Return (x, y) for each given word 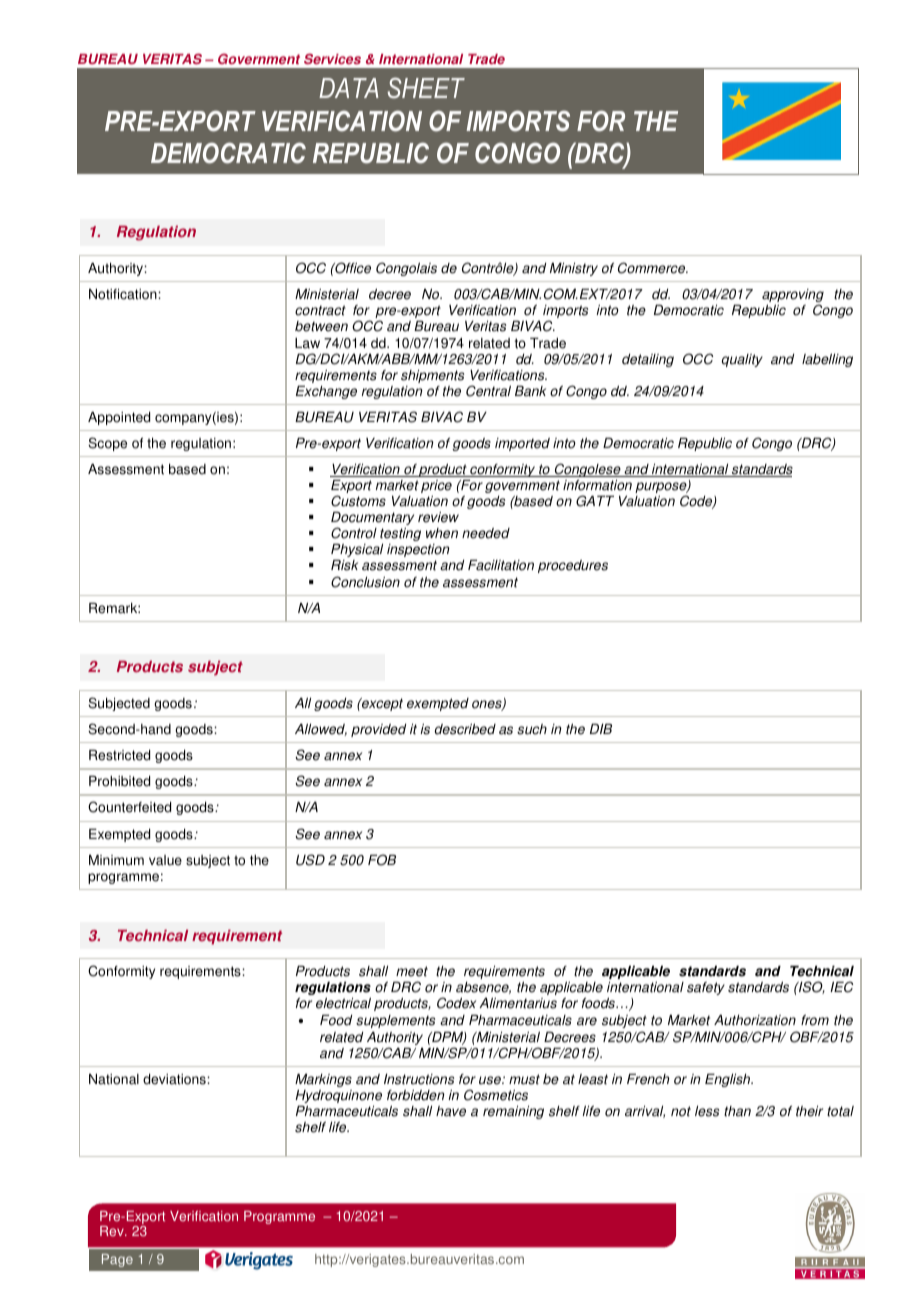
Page (117, 1260)
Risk (344, 565)
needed (486, 533)
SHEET (426, 87)
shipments (432, 376)
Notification (124, 294)
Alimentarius (518, 1003)
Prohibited (119, 781)
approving (793, 297)
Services (332, 59)
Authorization (755, 1020)
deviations (175, 1079)
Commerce (653, 268)
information (597, 485)
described (465, 729)
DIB (601, 729)
